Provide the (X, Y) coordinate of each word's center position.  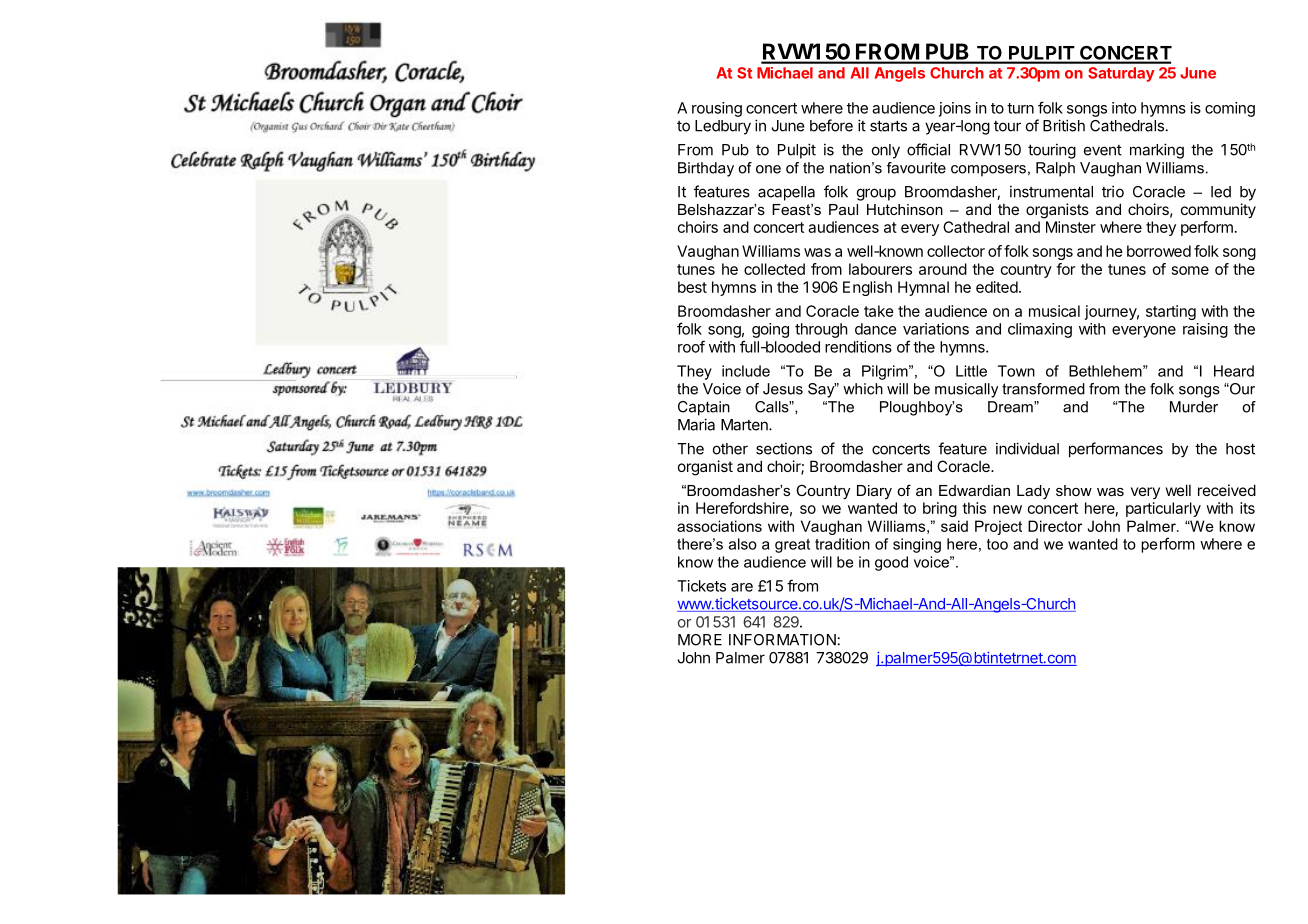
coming (1230, 109)
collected (774, 269)
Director (1055, 526)
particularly (1163, 509)
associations (719, 526)
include (746, 371)
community (1218, 210)
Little (971, 371)
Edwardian (974, 490)
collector (956, 251)
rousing (717, 109)
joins (955, 109)
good (891, 563)
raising (1205, 330)
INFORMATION (782, 640)
